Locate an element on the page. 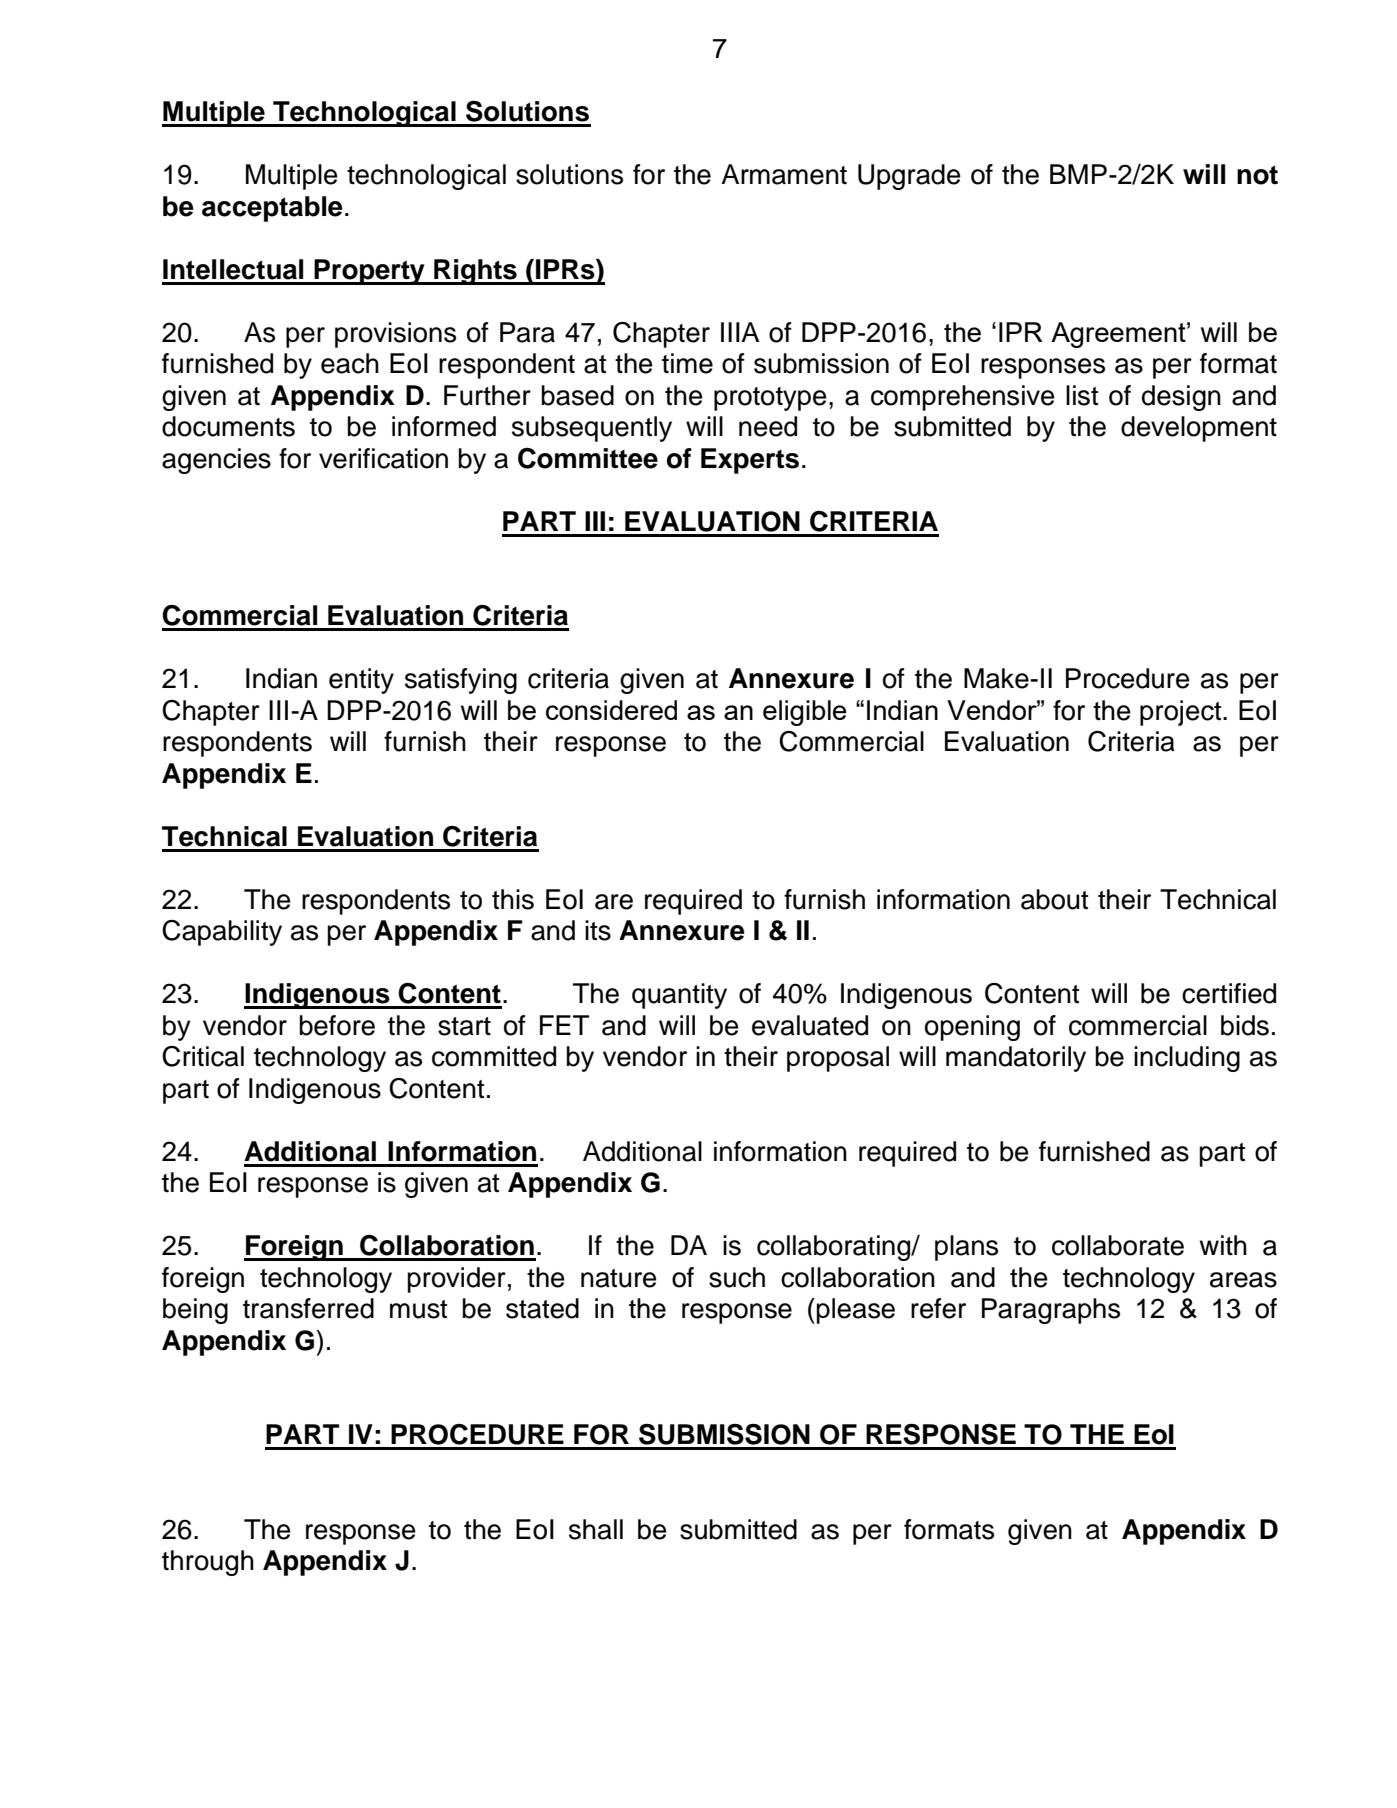 The height and width of the document is (1808, 1397). entity is located at coordinates (361, 681).
